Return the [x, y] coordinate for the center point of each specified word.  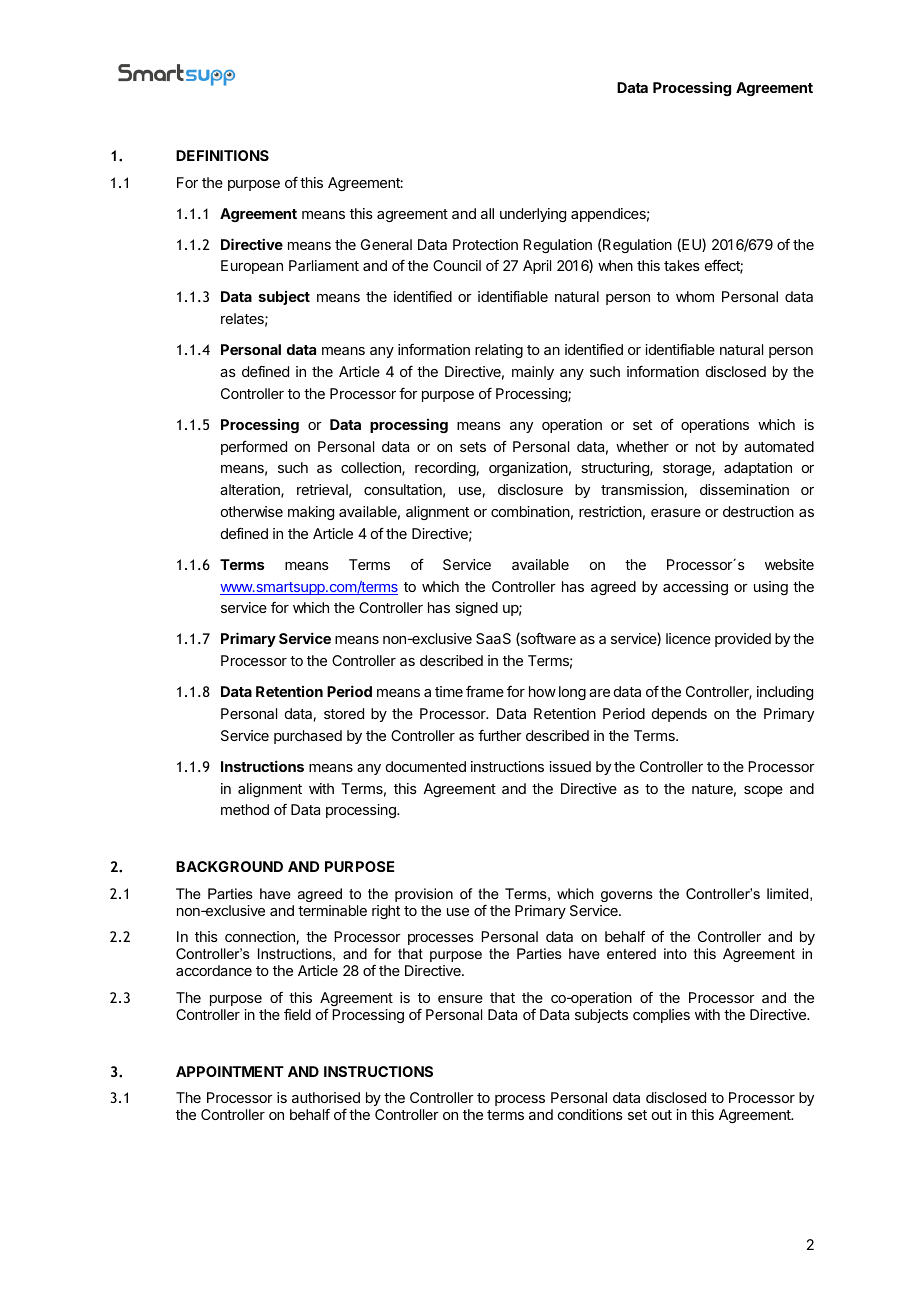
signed [476, 609]
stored [344, 713]
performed [254, 447]
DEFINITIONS [222, 155]
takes [682, 265]
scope [763, 791]
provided [743, 640]
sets [473, 447]
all [487, 213]
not [706, 447]
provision [424, 895]
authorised [326, 1097]
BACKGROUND [229, 866]
